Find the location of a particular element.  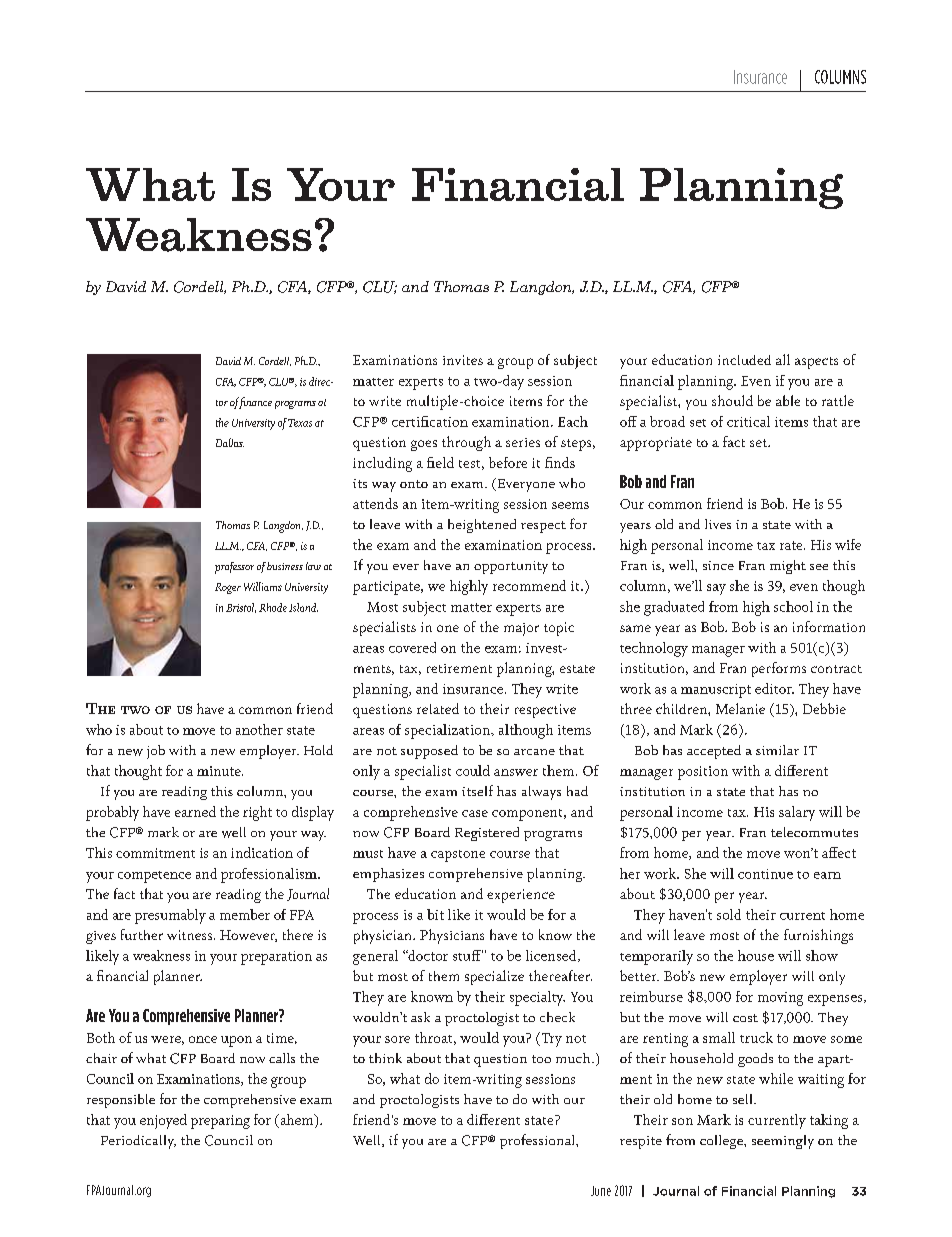

June is located at coordinates (601, 1191).
